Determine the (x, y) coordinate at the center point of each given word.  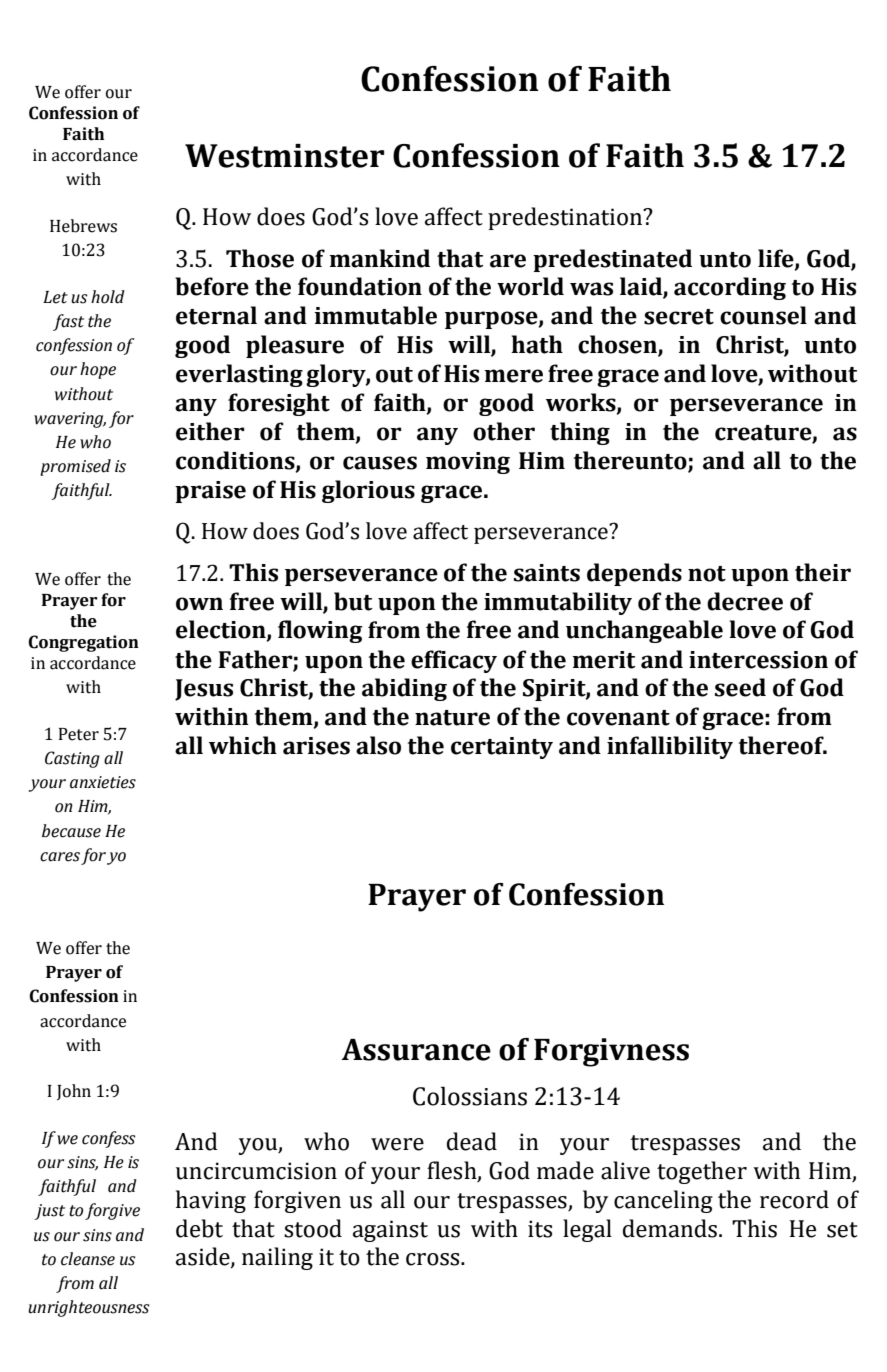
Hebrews (83, 226)
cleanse (88, 1259)
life (777, 259)
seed (740, 687)
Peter (79, 734)
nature (452, 718)
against (390, 1231)
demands (670, 1228)
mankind (379, 258)
